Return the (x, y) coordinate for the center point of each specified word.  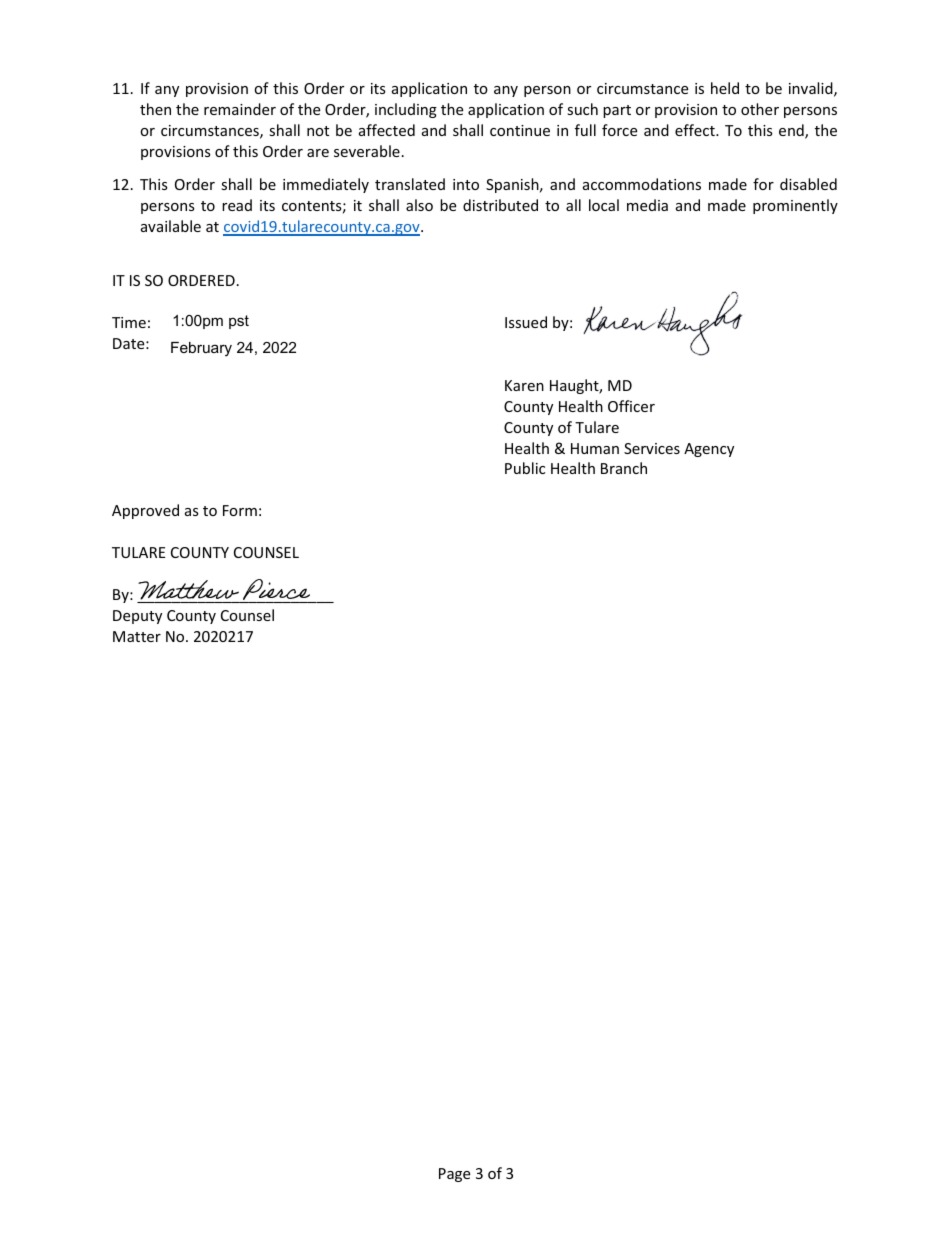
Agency (709, 450)
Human (595, 448)
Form (240, 510)
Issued (526, 322)
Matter (137, 636)
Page (454, 1175)
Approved (145, 511)
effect (696, 130)
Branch (624, 468)
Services (652, 448)
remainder (240, 109)
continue (520, 130)
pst (239, 322)
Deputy (137, 617)
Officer (631, 406)
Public (525, 468)
